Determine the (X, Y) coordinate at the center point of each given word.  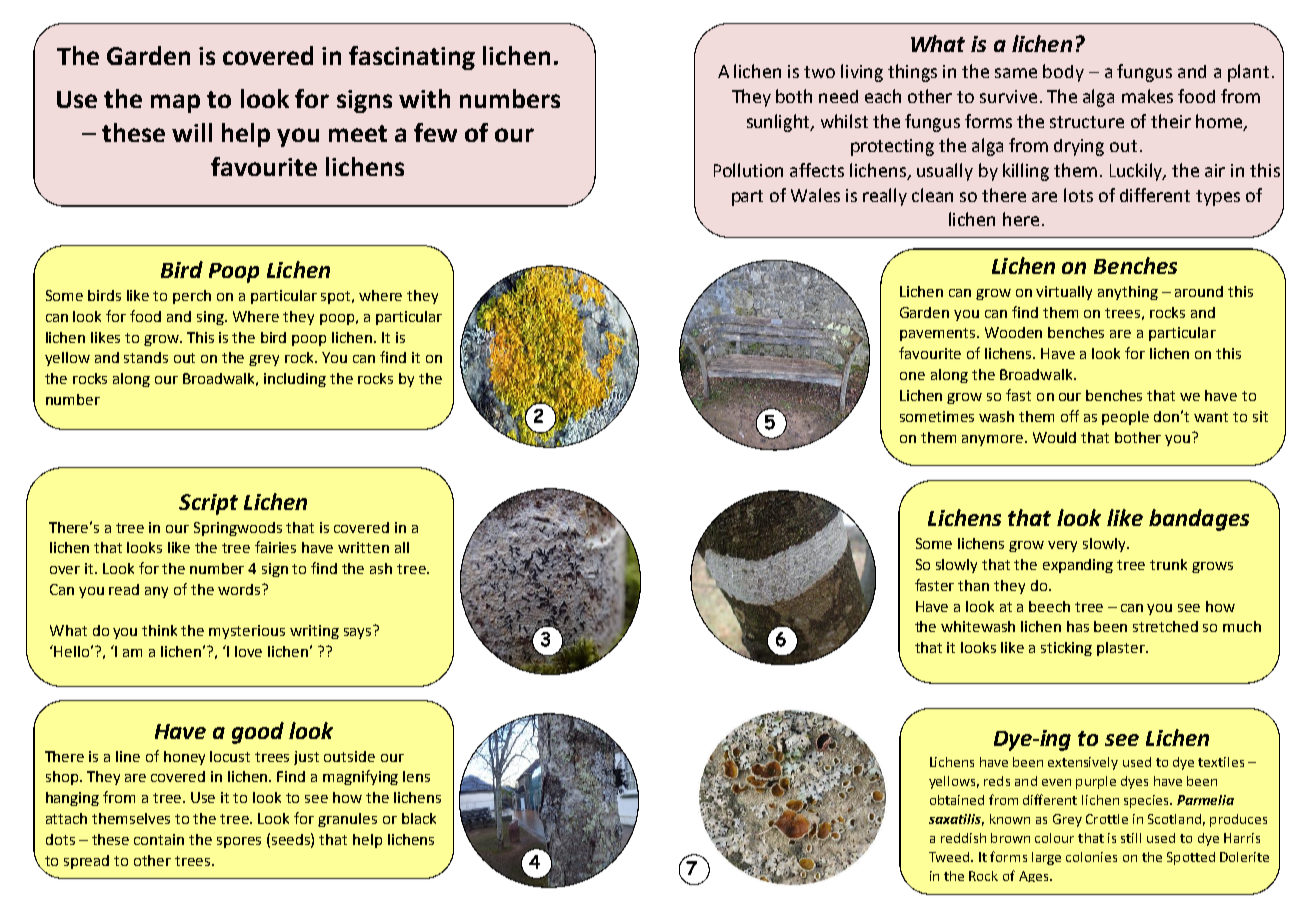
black (419, 818)
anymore (994, 440)
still (1131, 838)
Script (208, 504)
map (175, 103)
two (819, 72)
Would (1054, 437)
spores (239, 842)
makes (1147, 96)
